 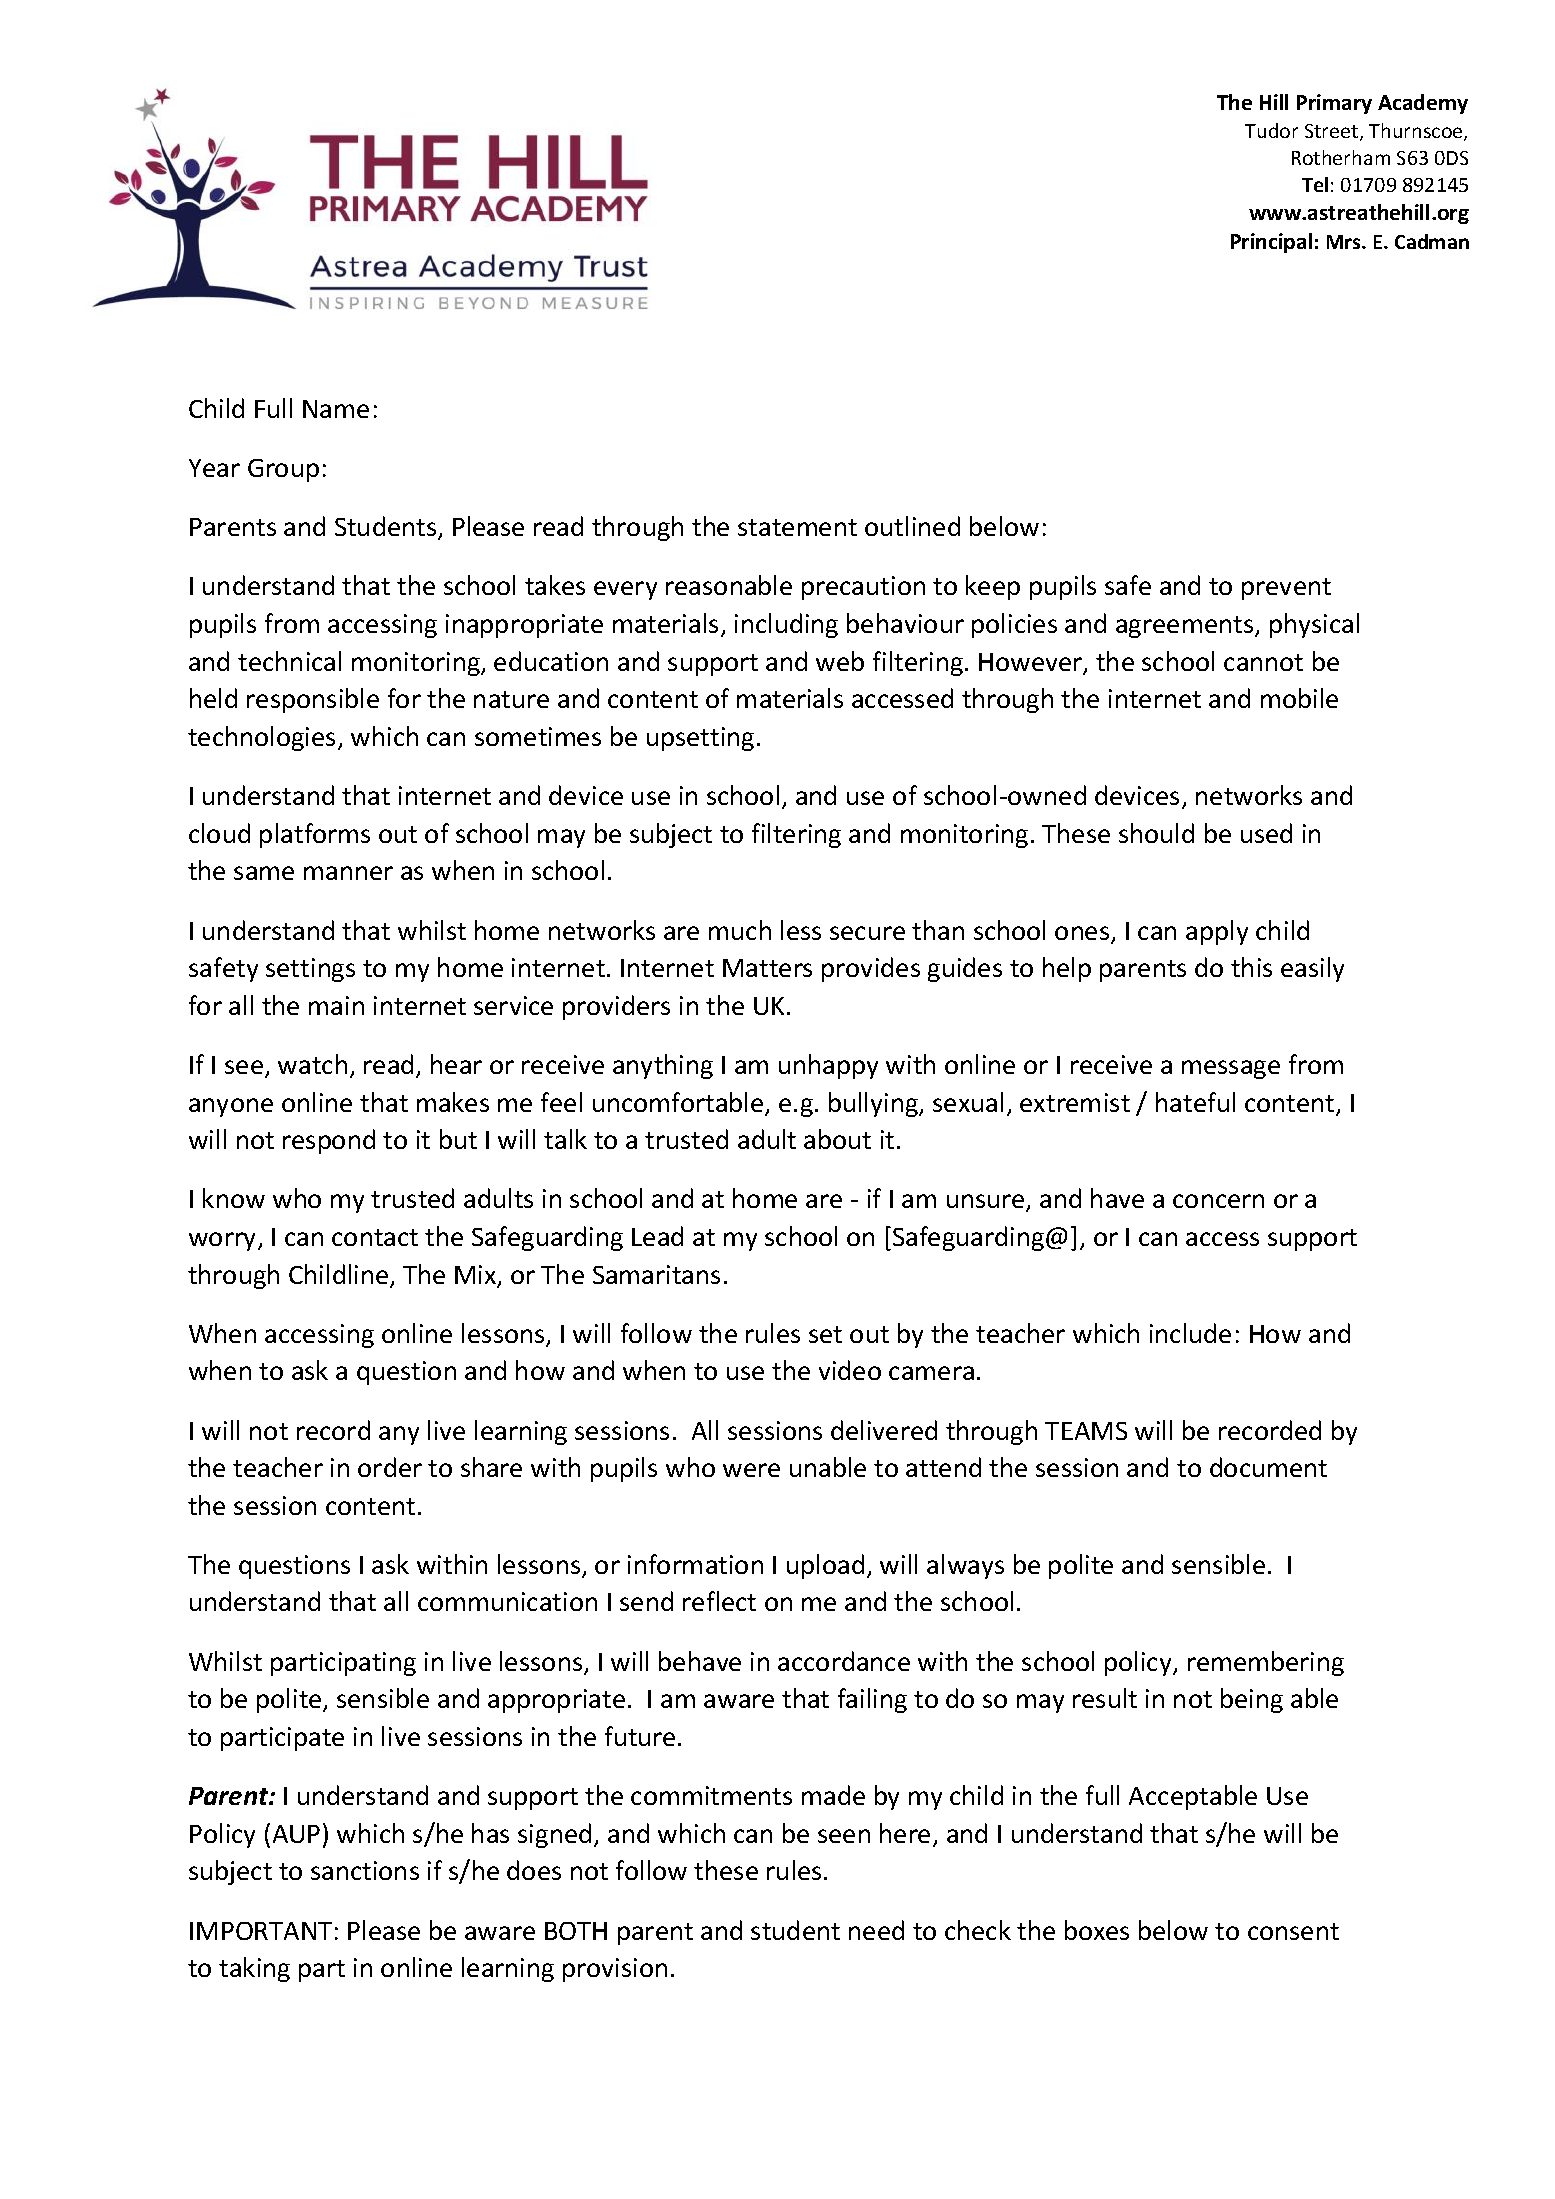 What do you see at coordinates (289, 661) in the image?
I see `technical` at bounding box center [289, 661].
